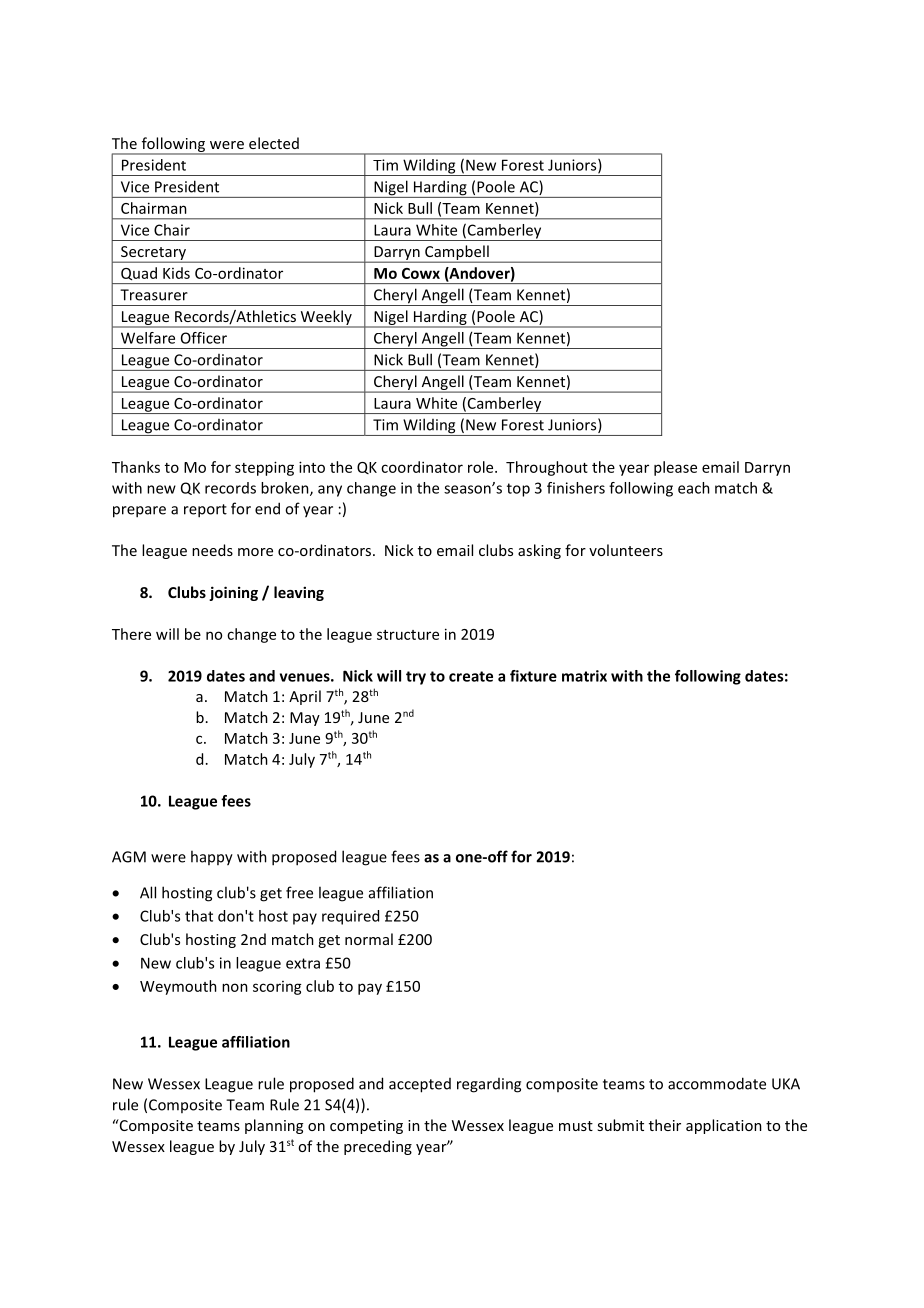 The height and width of the page is (1308, 924). Describe the element at coordinates (717, 1083) in the page. I see `accommodate` at that location.
